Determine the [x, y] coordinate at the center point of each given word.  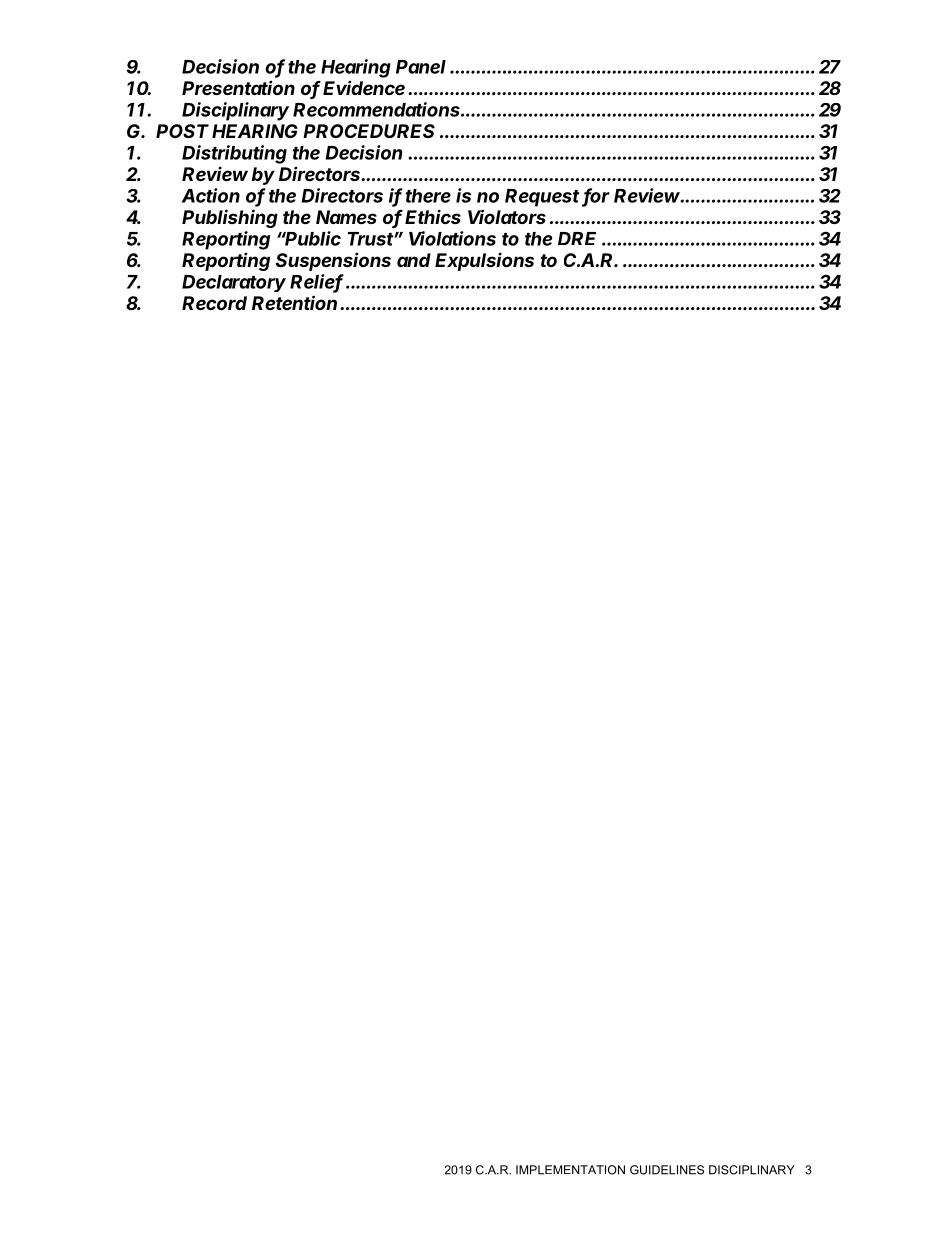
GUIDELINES [667, 1170]
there [428, 196]
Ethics [433, 216]
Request [544, 198]
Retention [296, 302]
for [596, 196]
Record [214, 303]
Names [346, 217]
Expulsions [484, 261]
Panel [421, 67]
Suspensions [333, 262]
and [414, 260]
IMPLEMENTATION [570, 1170]
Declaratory [234, 283]
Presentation [238, 88]
